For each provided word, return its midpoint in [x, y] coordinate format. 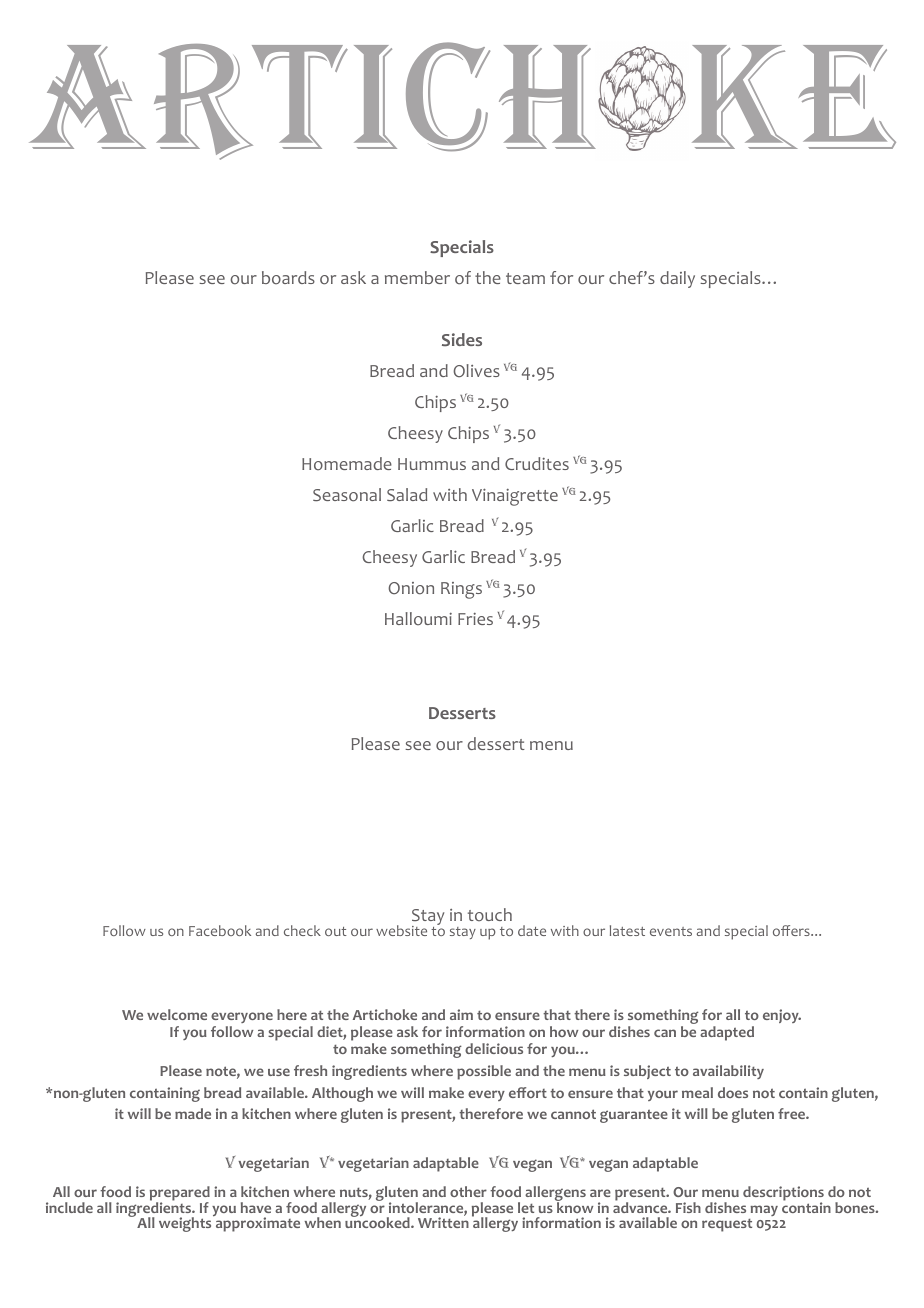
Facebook [220, 930]
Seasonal [347, 495]
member [417, 277]
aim [461, 1014]
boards [288, 278]
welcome [177, 1014]
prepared [180, 1195]
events [671, 931]
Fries [475, 619]
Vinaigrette [515, 497]
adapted [727, 1033]
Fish [688, 1207]
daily [677, 279]
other [468, 1191]
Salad [407, 494]
